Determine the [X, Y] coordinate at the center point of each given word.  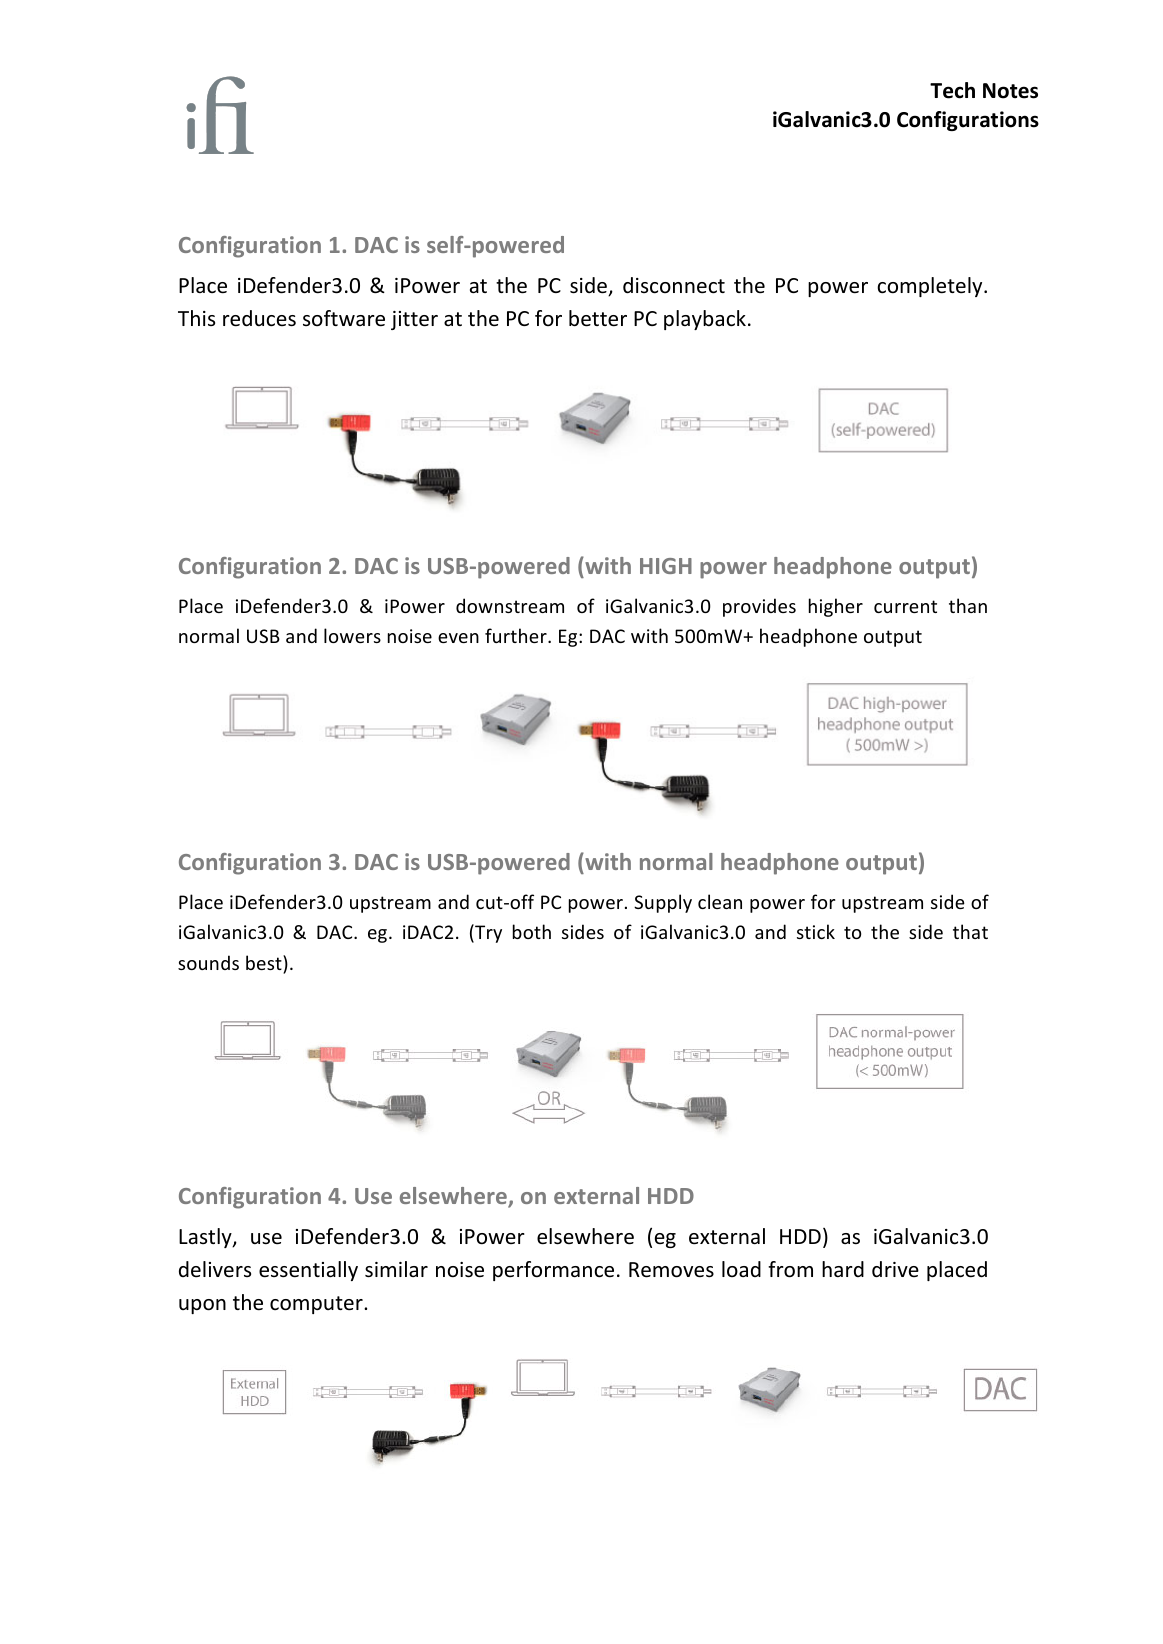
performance [553, 1271]
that [970, 931]
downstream [510, 605]
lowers [352, 635]
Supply [663, 903]
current [905, 606]
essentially [308, 1271]
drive [895, 1269]
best [265, 964]
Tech [952, 90]
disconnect [674, 285]
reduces [259, 318]
